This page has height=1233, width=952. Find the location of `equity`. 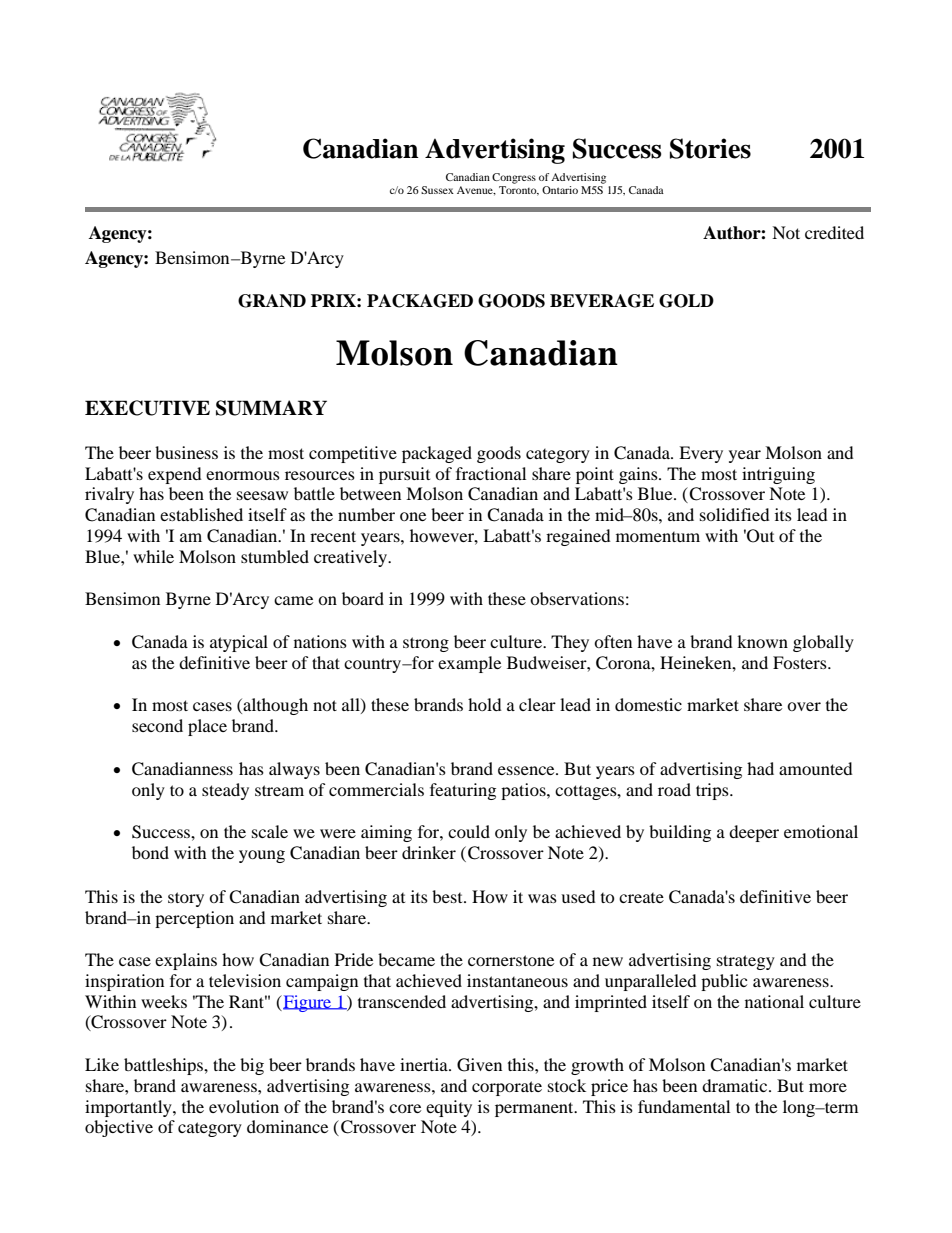

equity is located at coordinates (449, 1108).
